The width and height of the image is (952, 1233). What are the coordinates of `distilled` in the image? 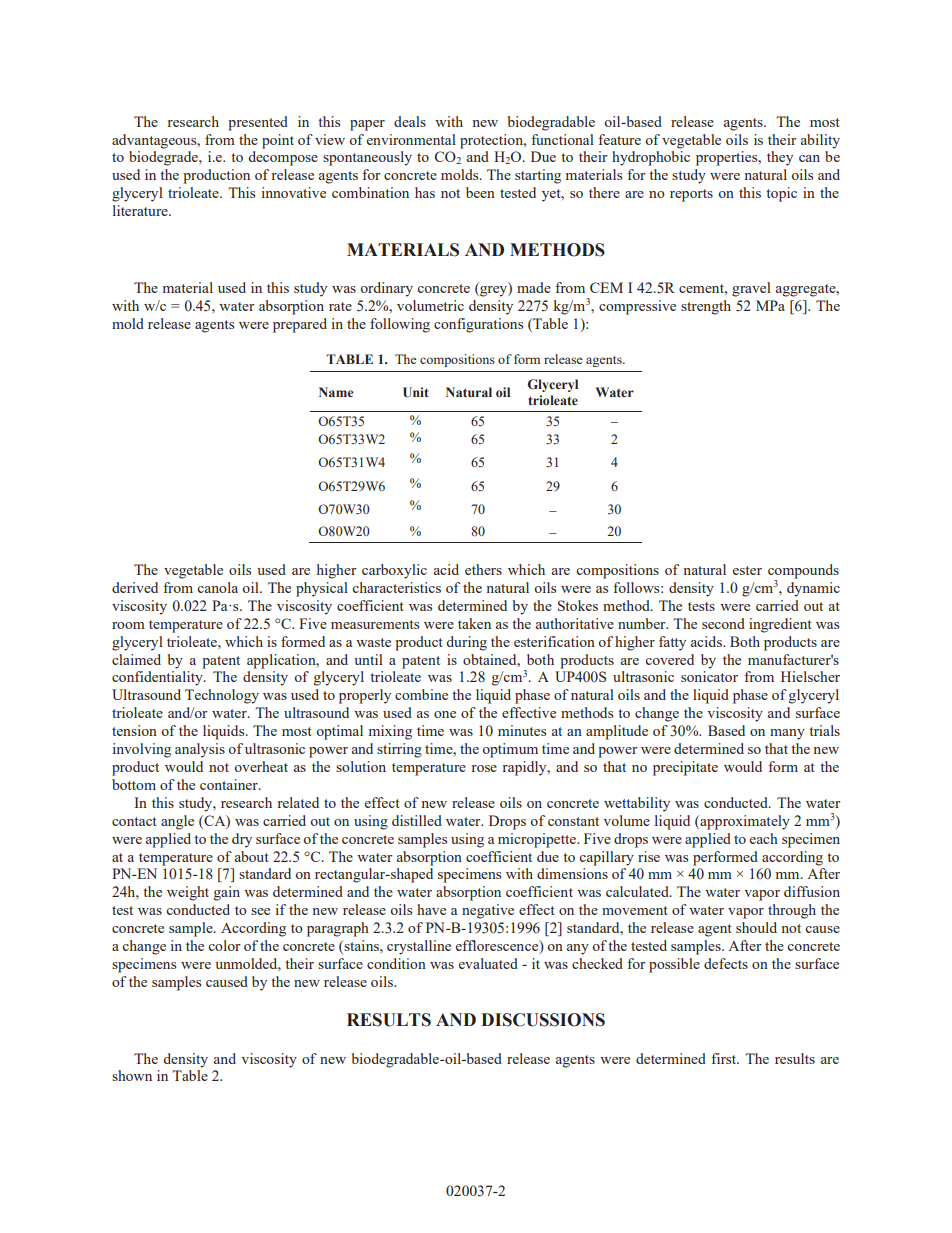 It's located at (417, 820).
